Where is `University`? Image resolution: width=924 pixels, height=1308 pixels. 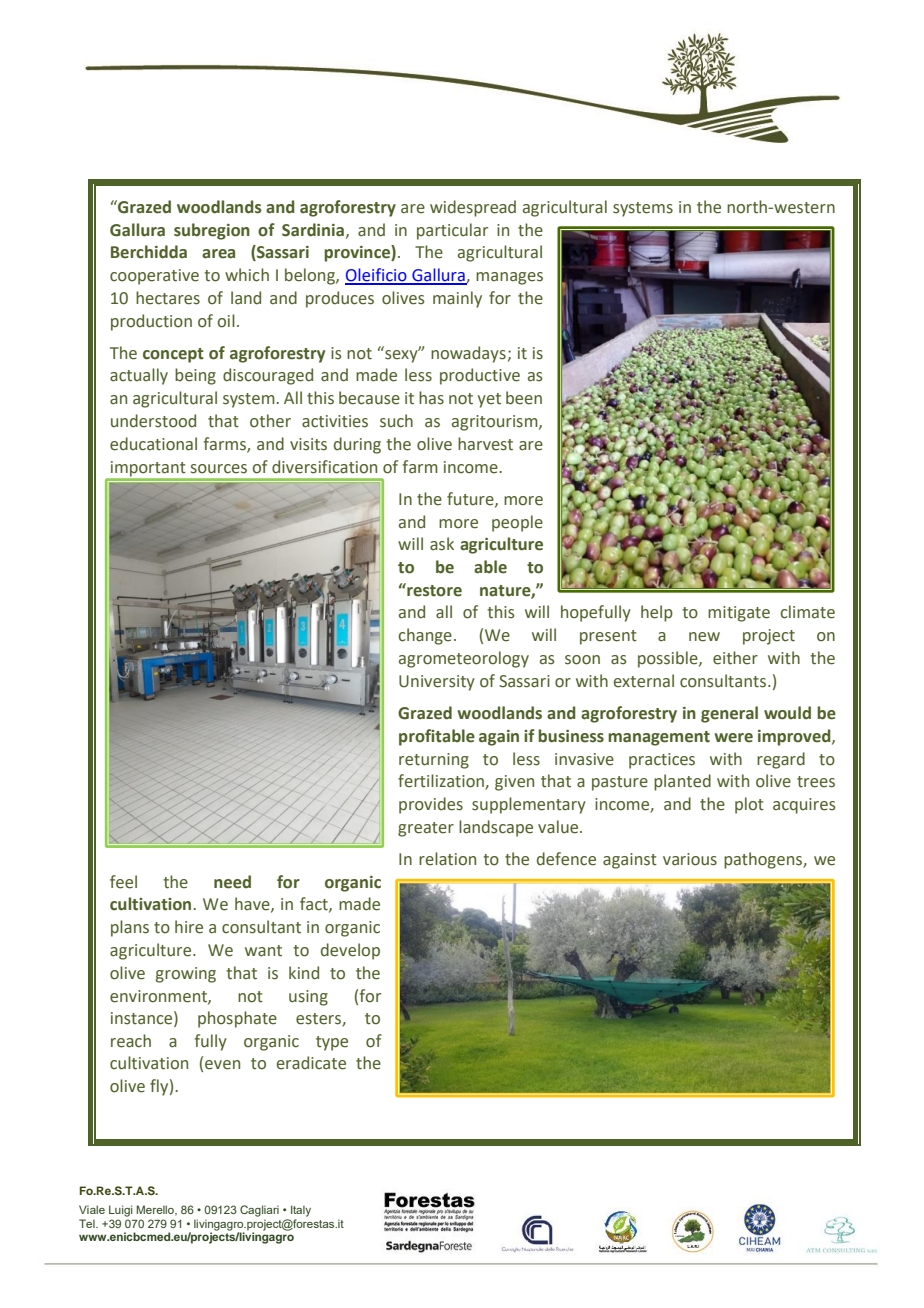 University is located at coordinates (437, 683).
